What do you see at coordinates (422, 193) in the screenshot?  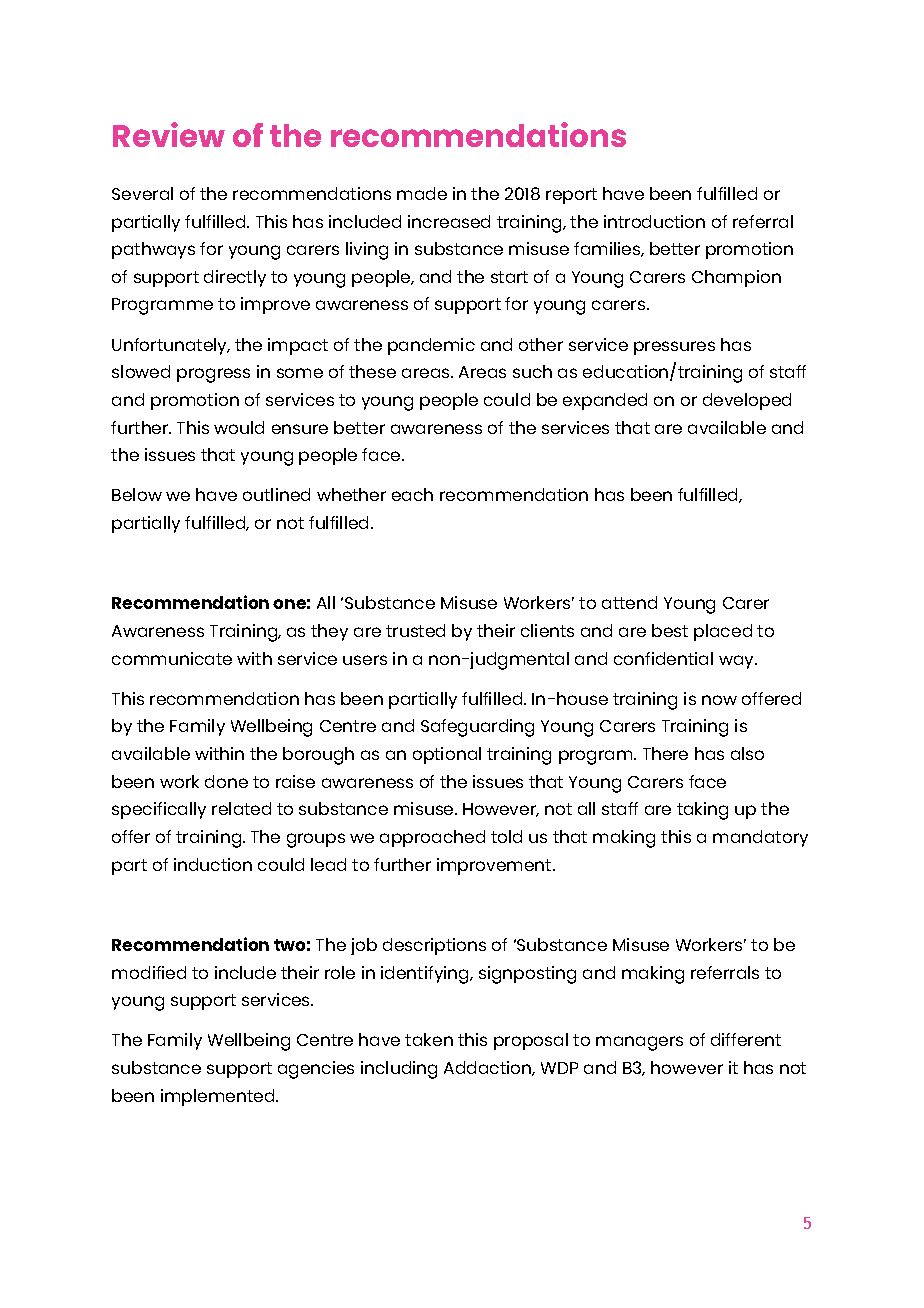 I see `made` at bounding box center [422, 193].
